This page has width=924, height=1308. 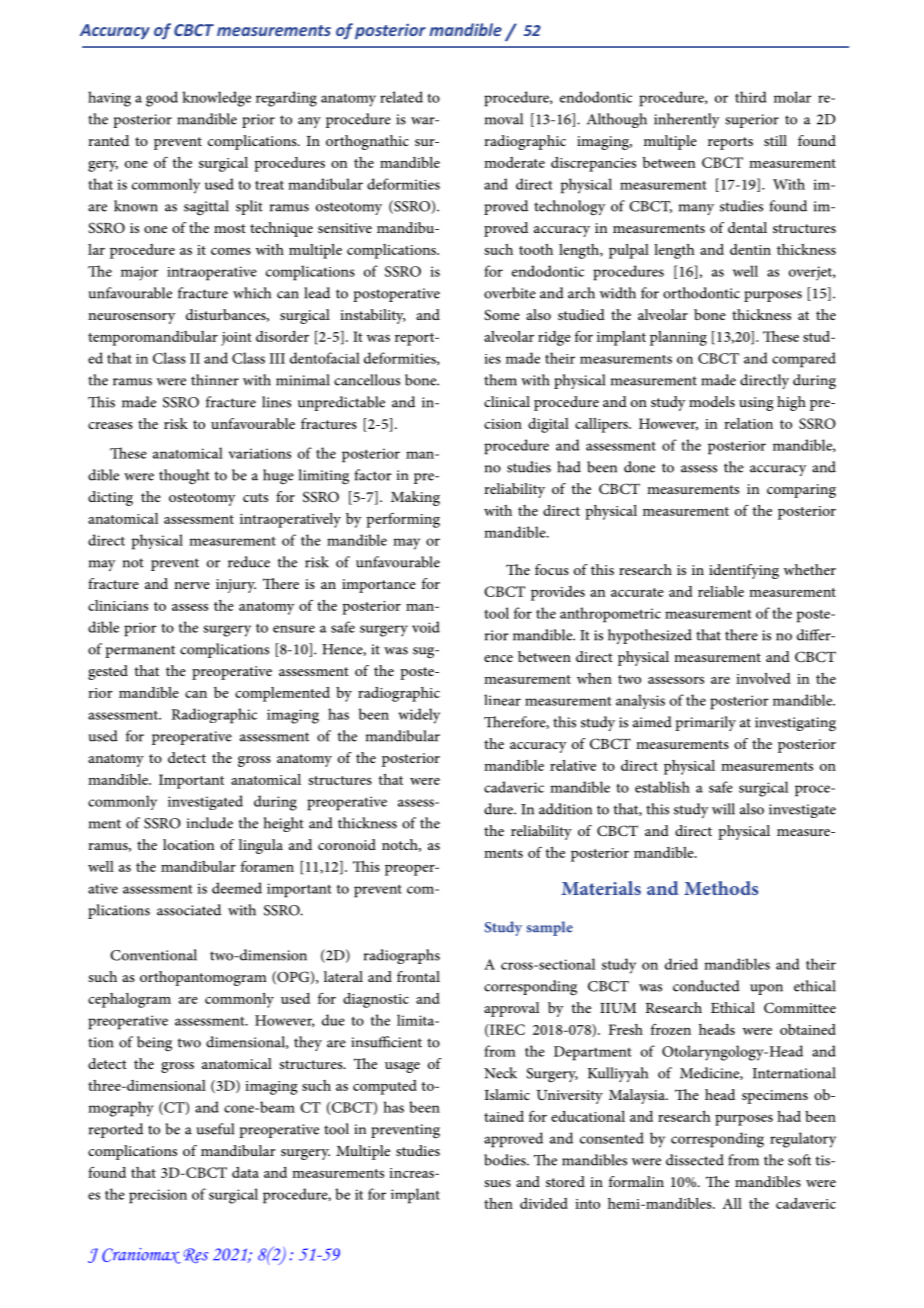 What do you see at coordinates (426, 627) in the page?
I see `void` at bounding box center [426, 627].
